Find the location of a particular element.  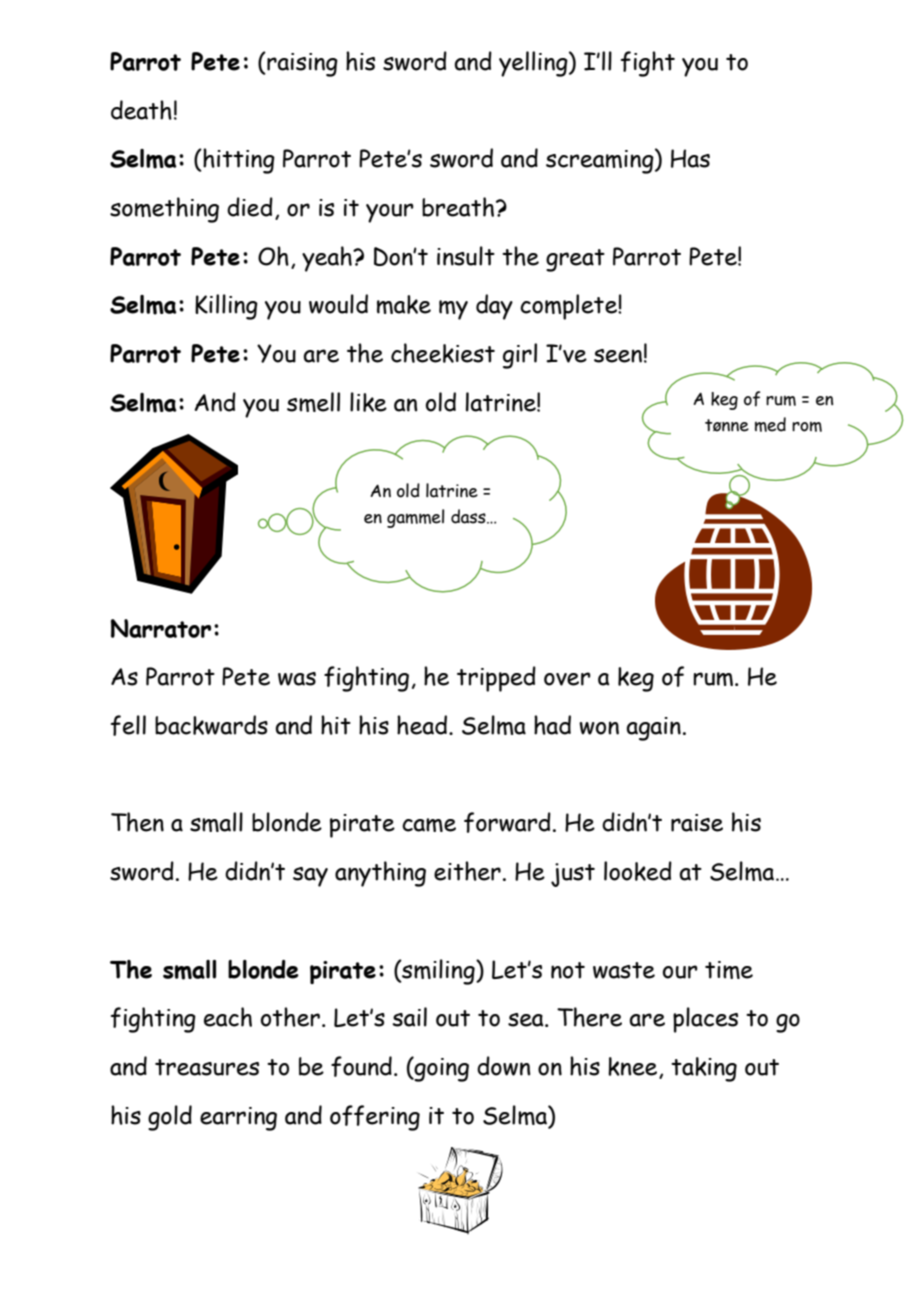

head is located at coordinates (422, 725).
